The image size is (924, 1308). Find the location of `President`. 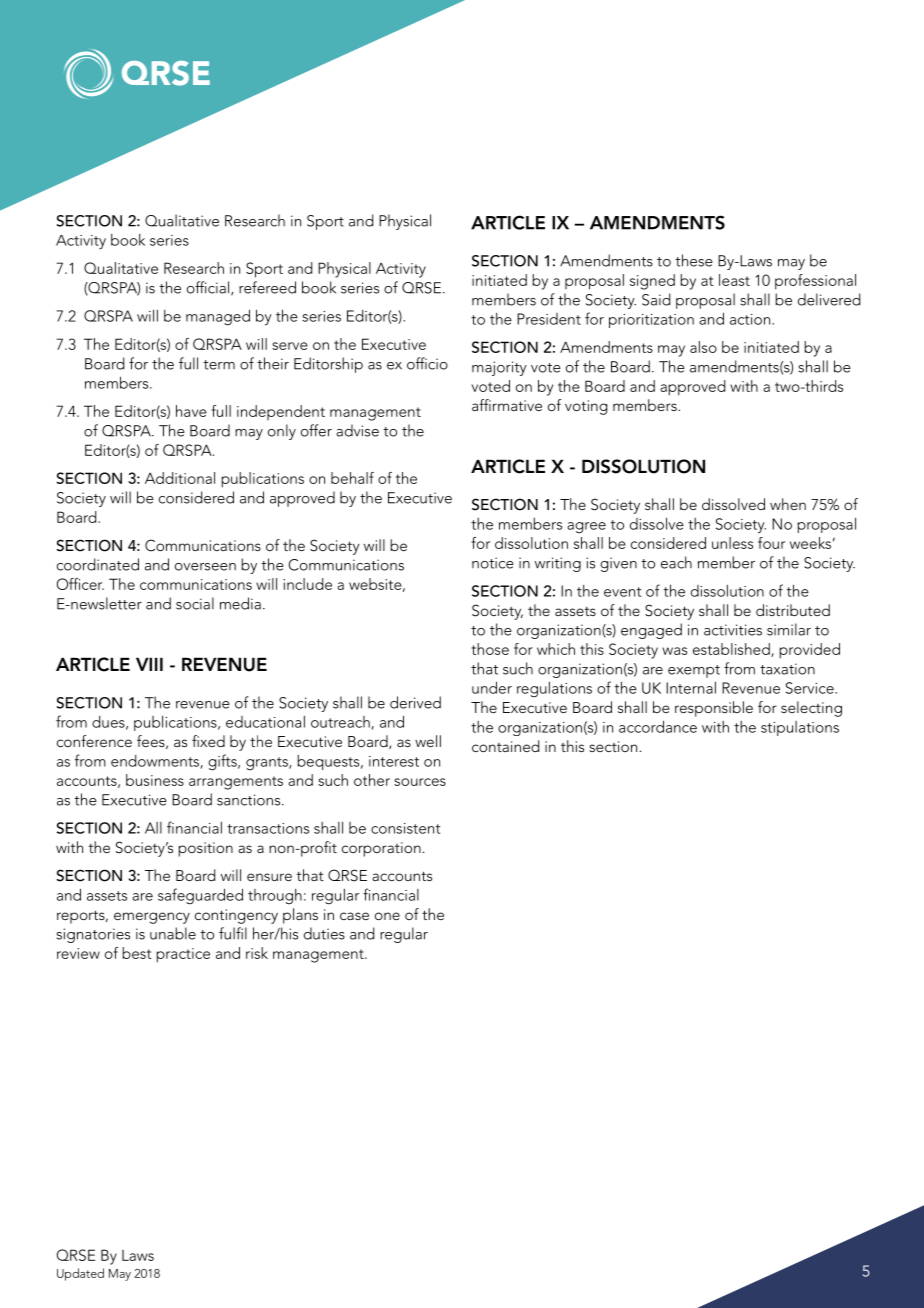

President is located at coordinates (549, 319).
